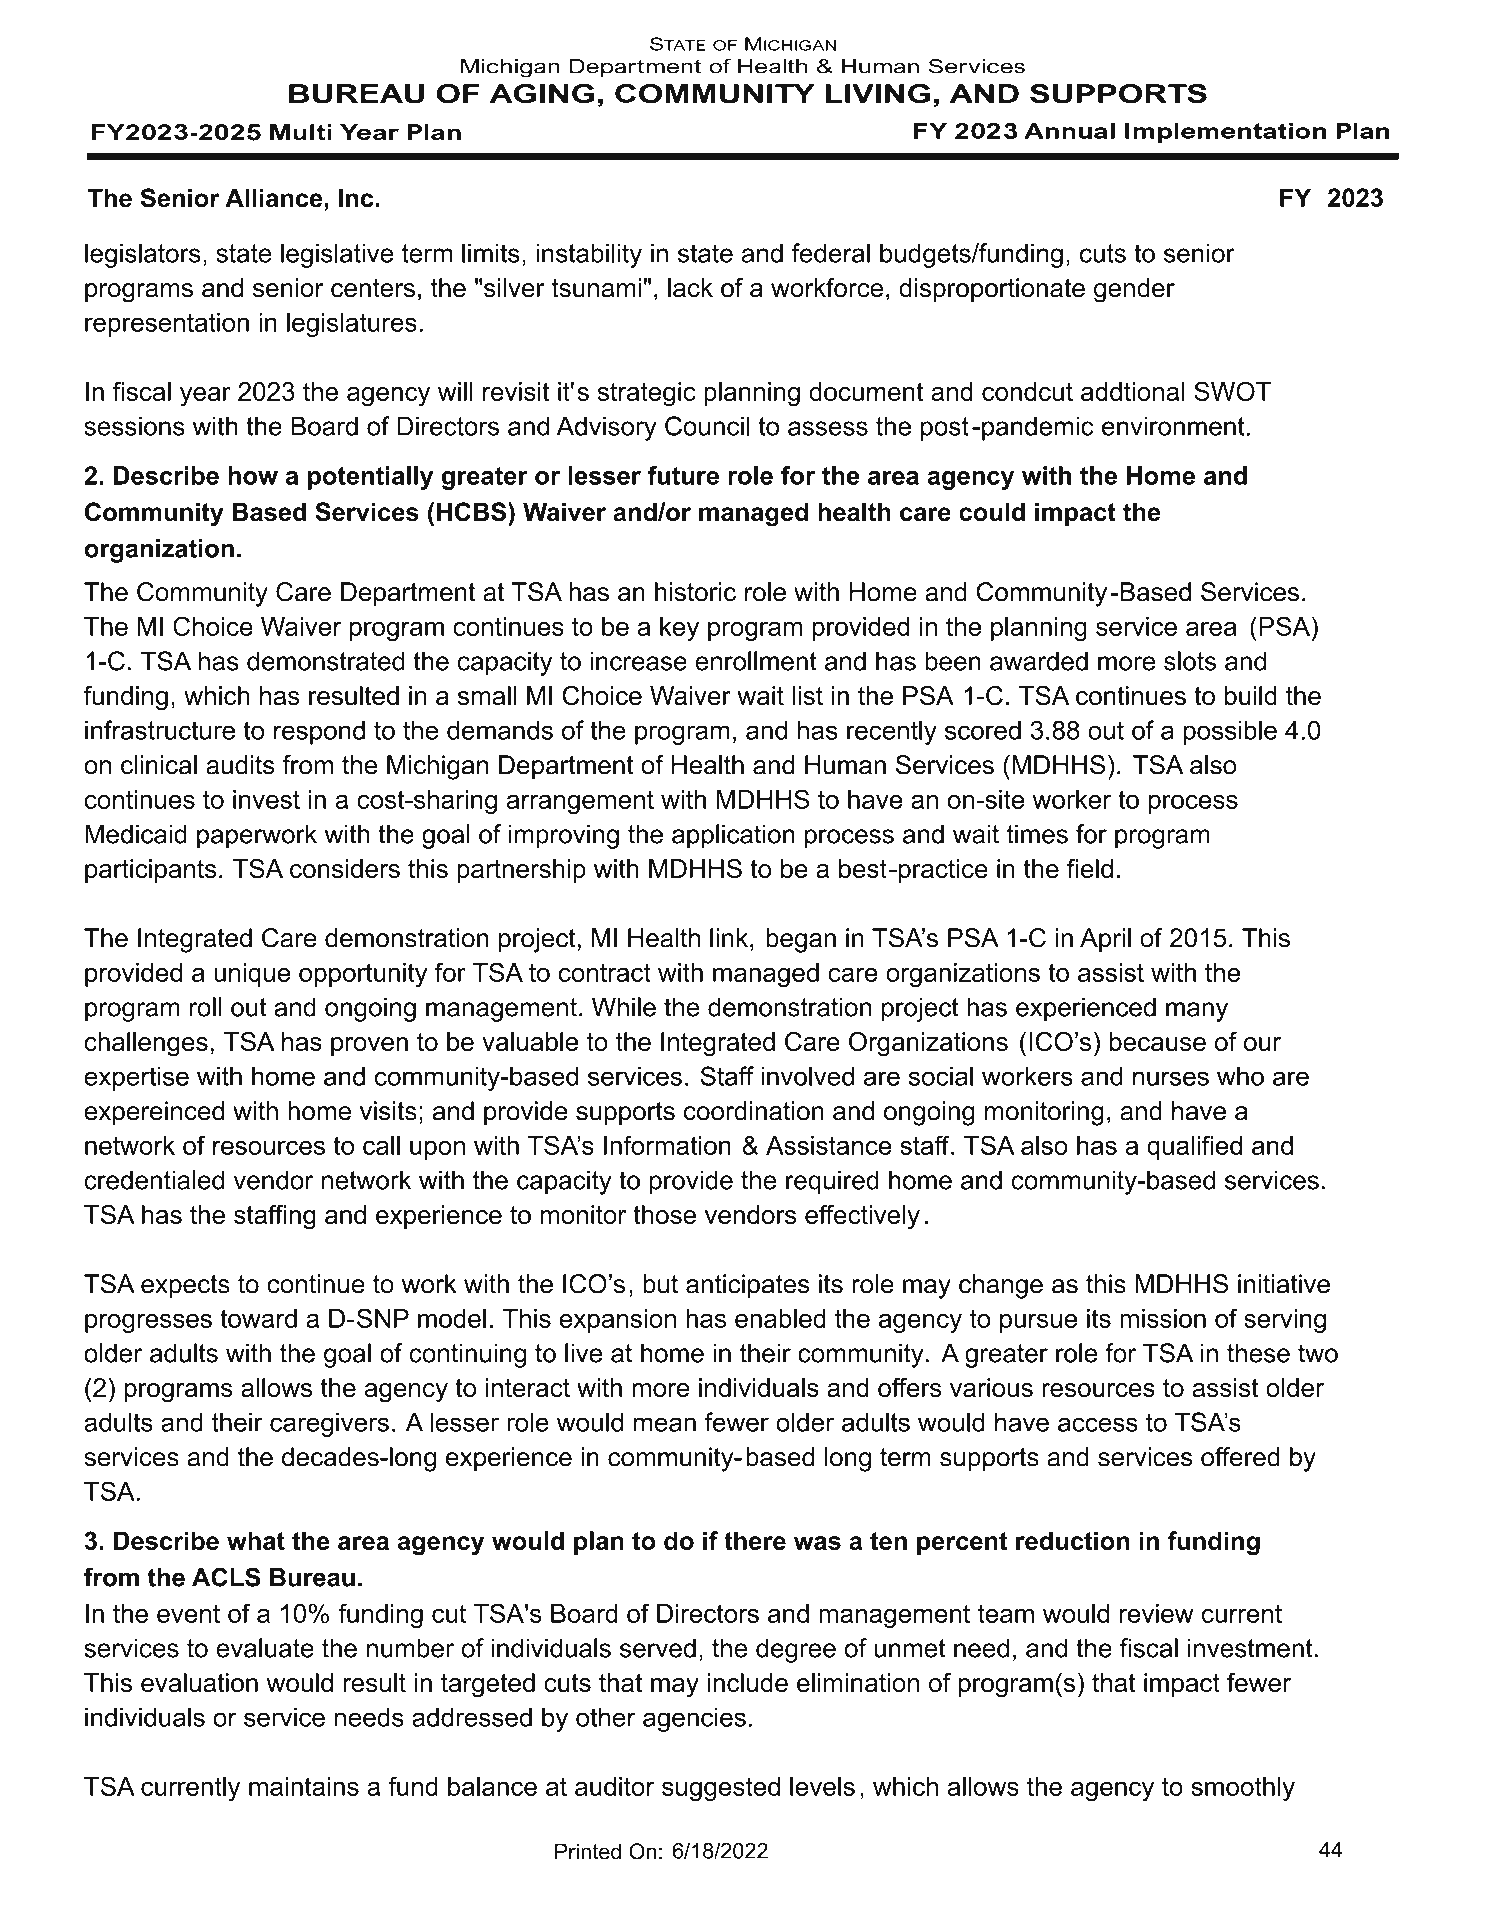 Image resolution: width=1486 pixels, height=1923 pixels. Describe the element at coordinates (1190, 661) in the image. I see `slots` at that location.
